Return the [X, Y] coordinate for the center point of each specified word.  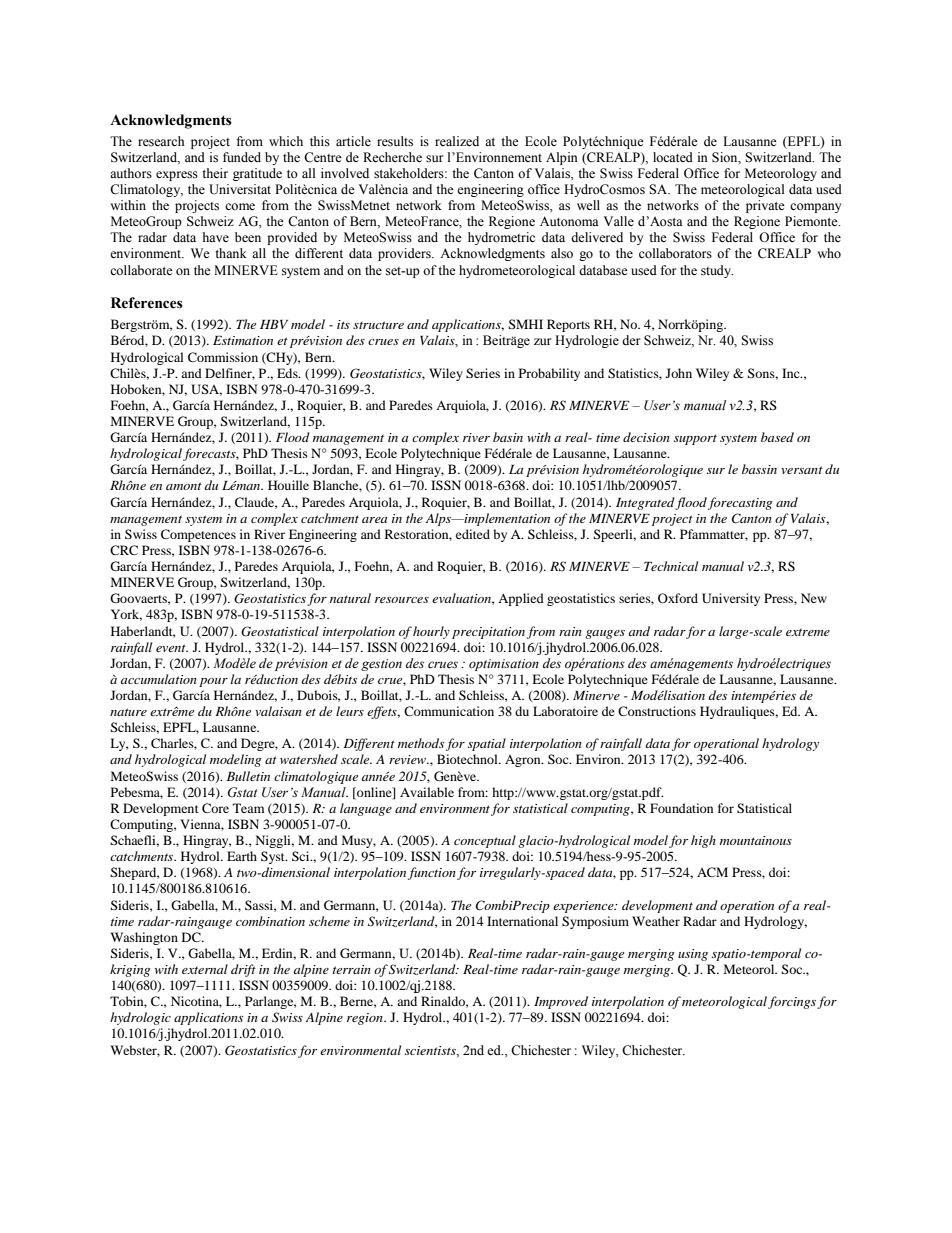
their [215, 173]
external [205, 969]
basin [508, 437]
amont [184, 486]
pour [213, 682]
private [765, 206]
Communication [449, 711]
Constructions [657, 711]
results [395, 141]
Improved [561, 1002]
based [777, 437]
